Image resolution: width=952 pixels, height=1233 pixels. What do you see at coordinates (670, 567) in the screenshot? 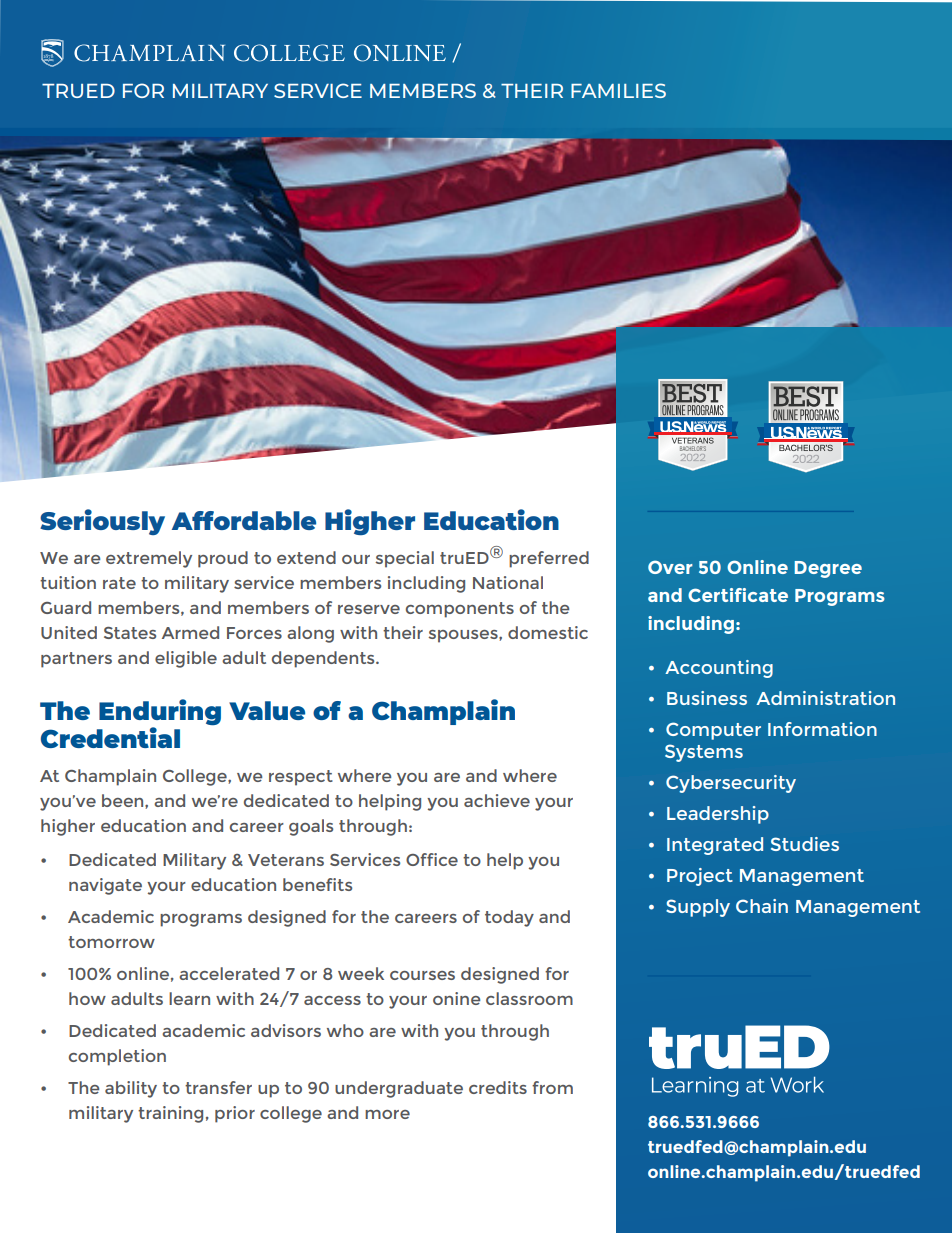
I see `Over` at bounding box center [670, 567].
